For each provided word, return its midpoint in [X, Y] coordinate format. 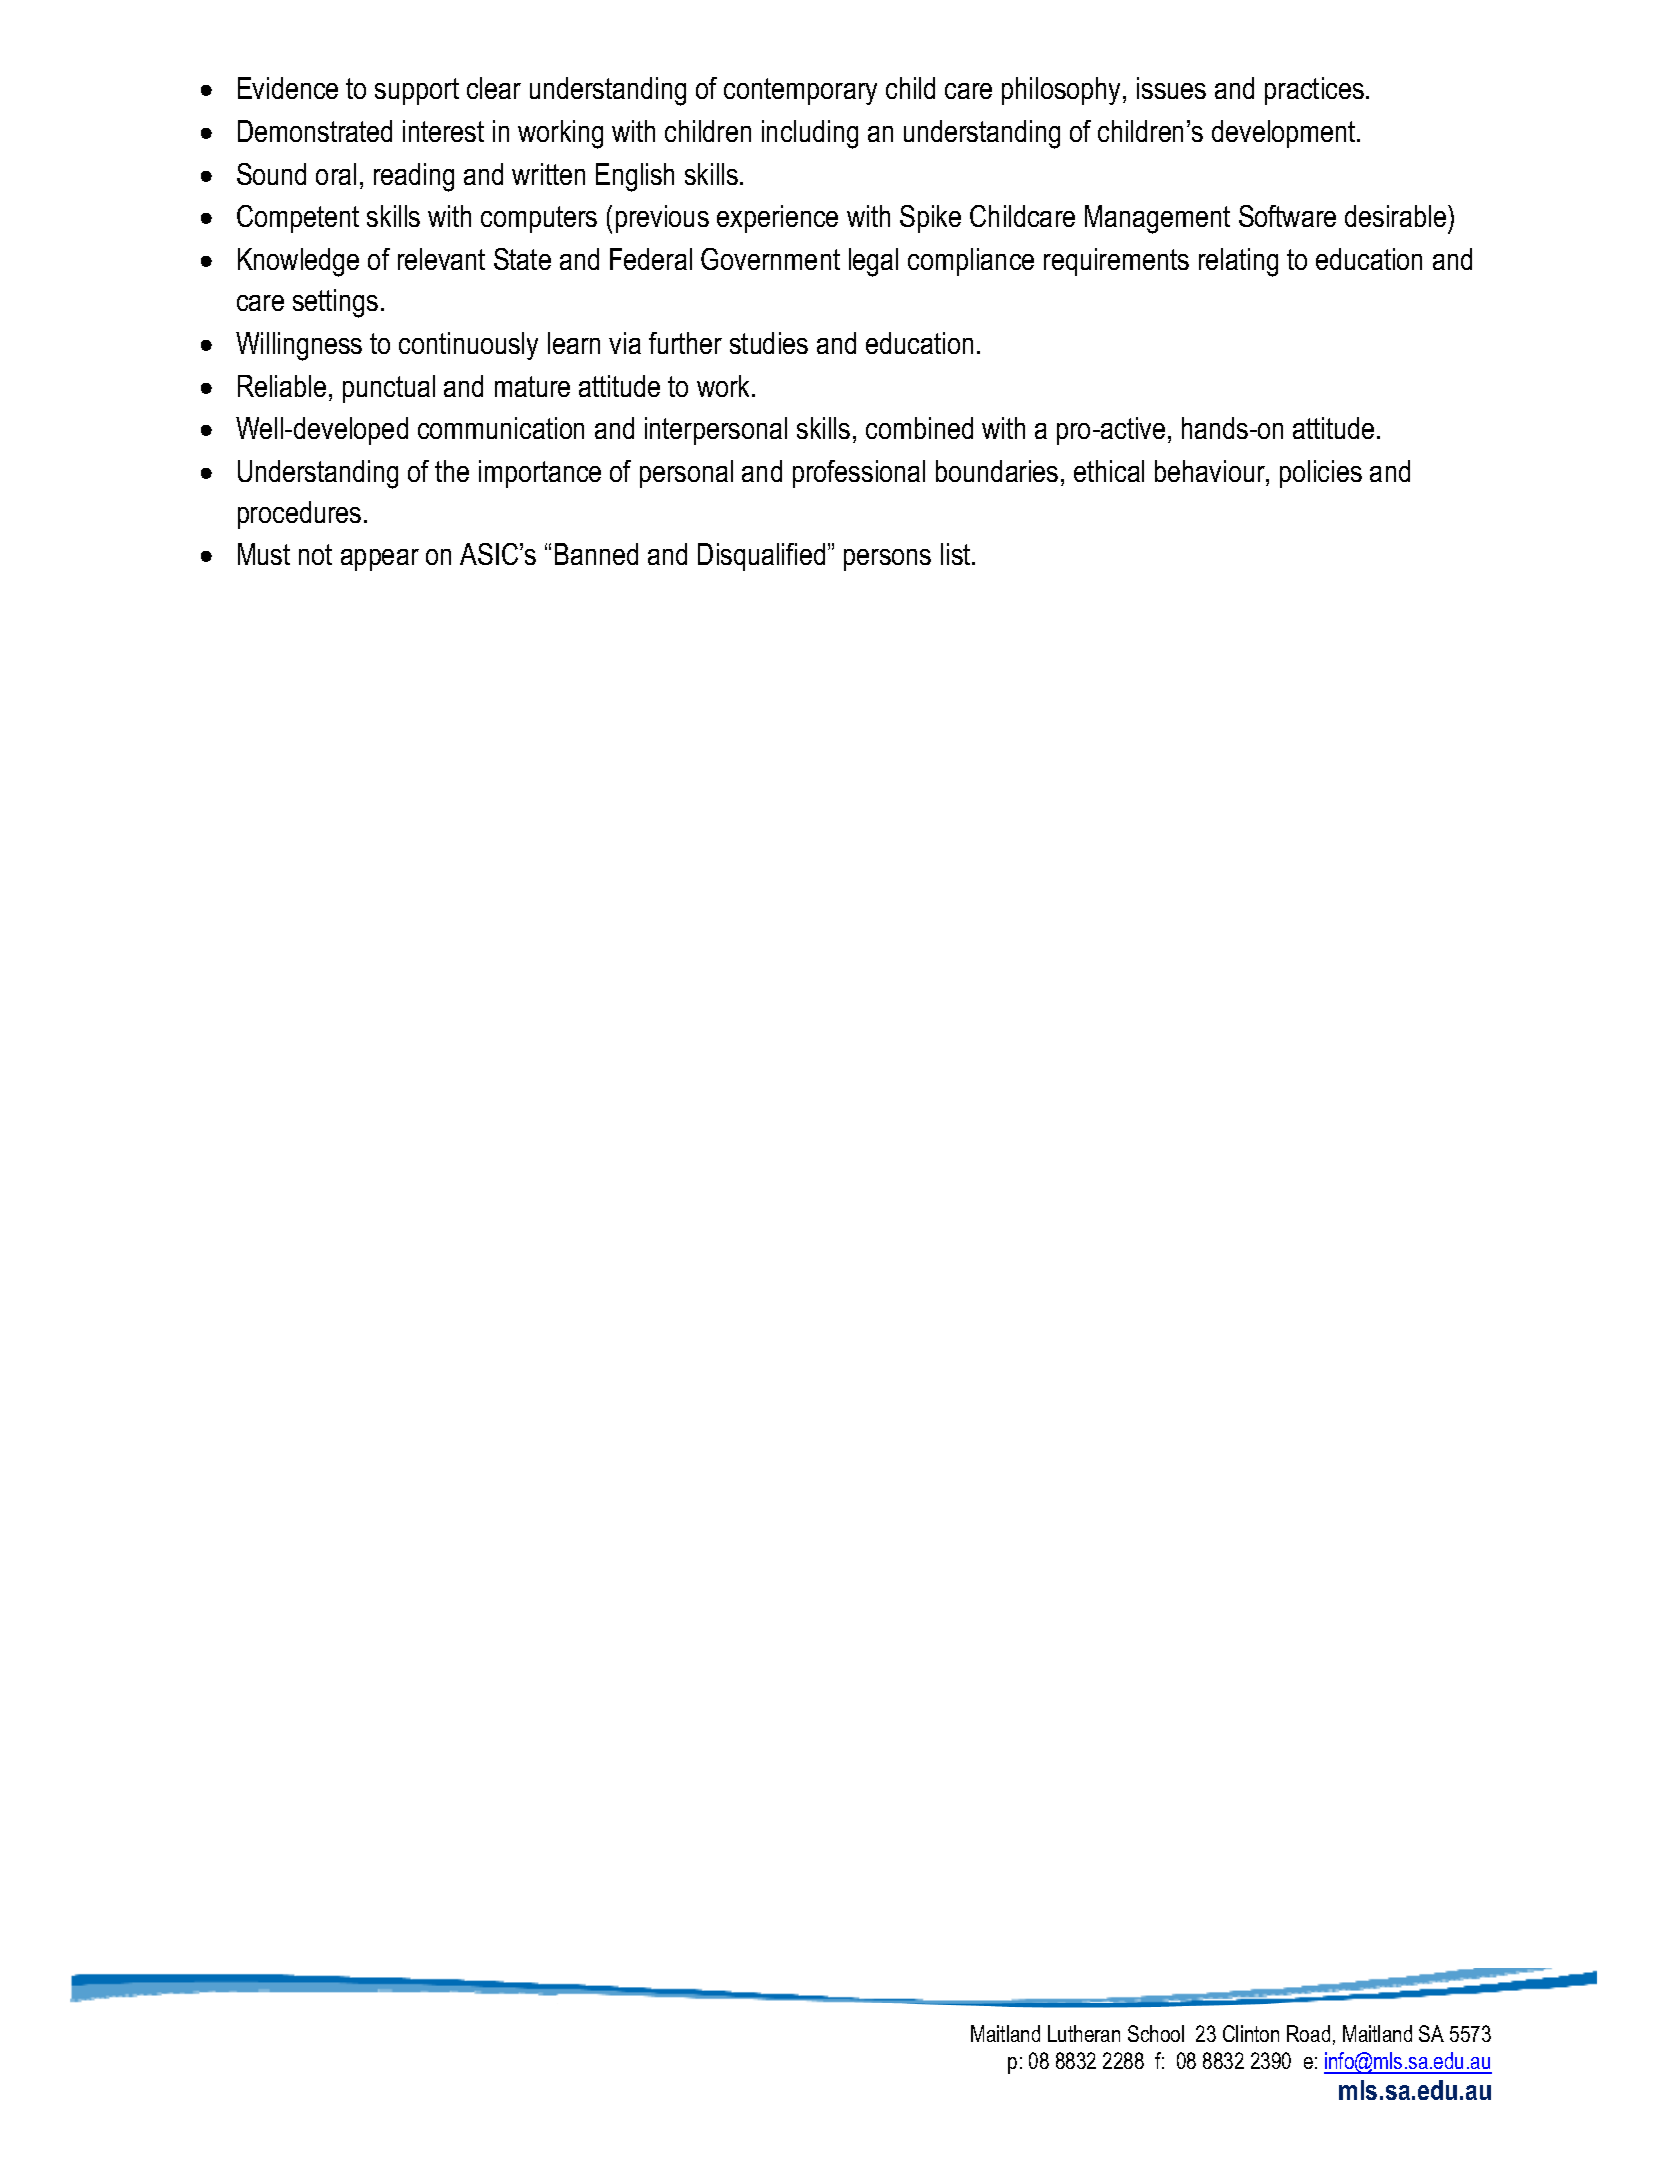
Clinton [1251, 2033]
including [810, 134]
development [1285, 134]
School [1156, 2033]
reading [414, 177]
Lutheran [1084, 2033]
